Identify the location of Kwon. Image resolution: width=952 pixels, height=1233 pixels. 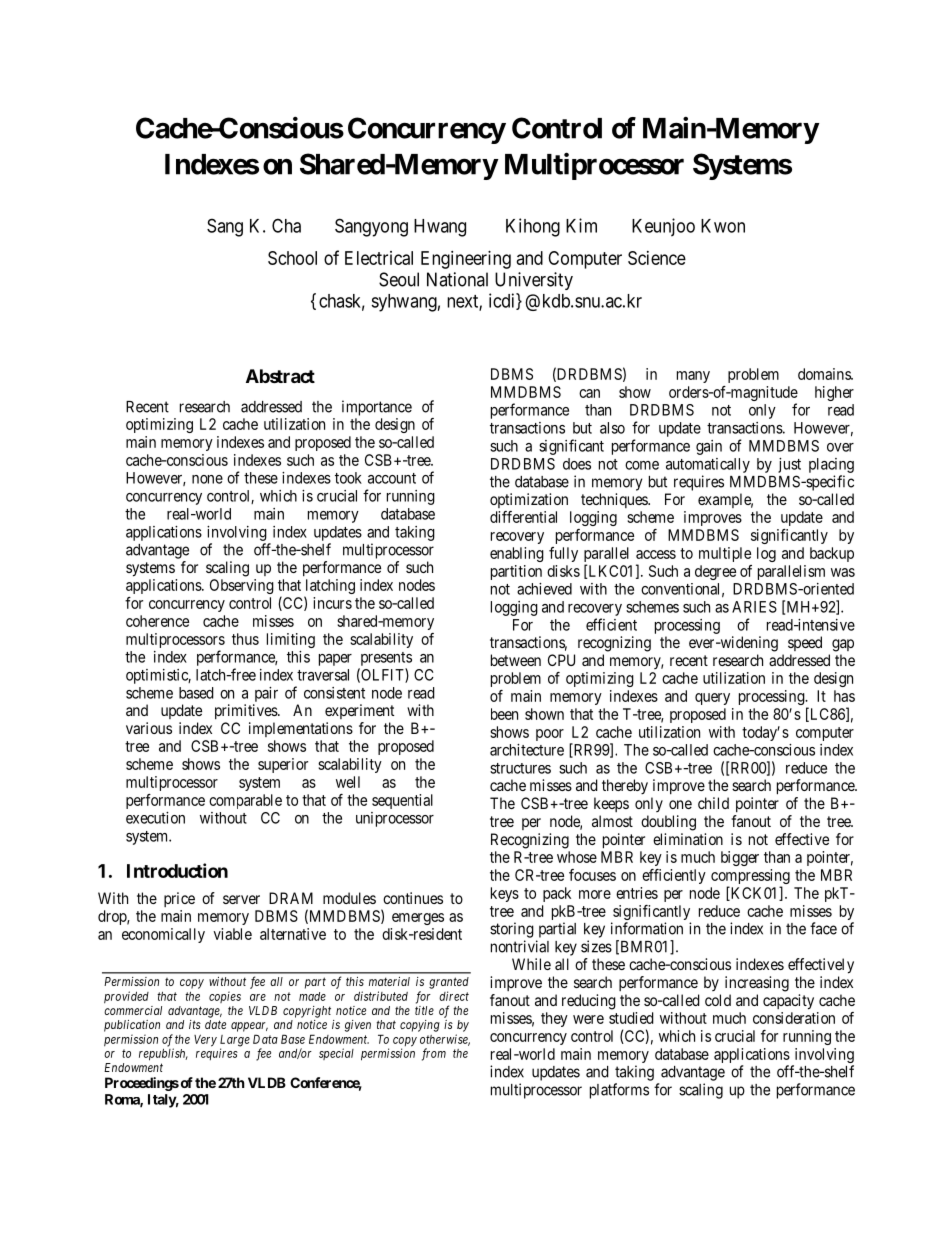
(723, 226).
